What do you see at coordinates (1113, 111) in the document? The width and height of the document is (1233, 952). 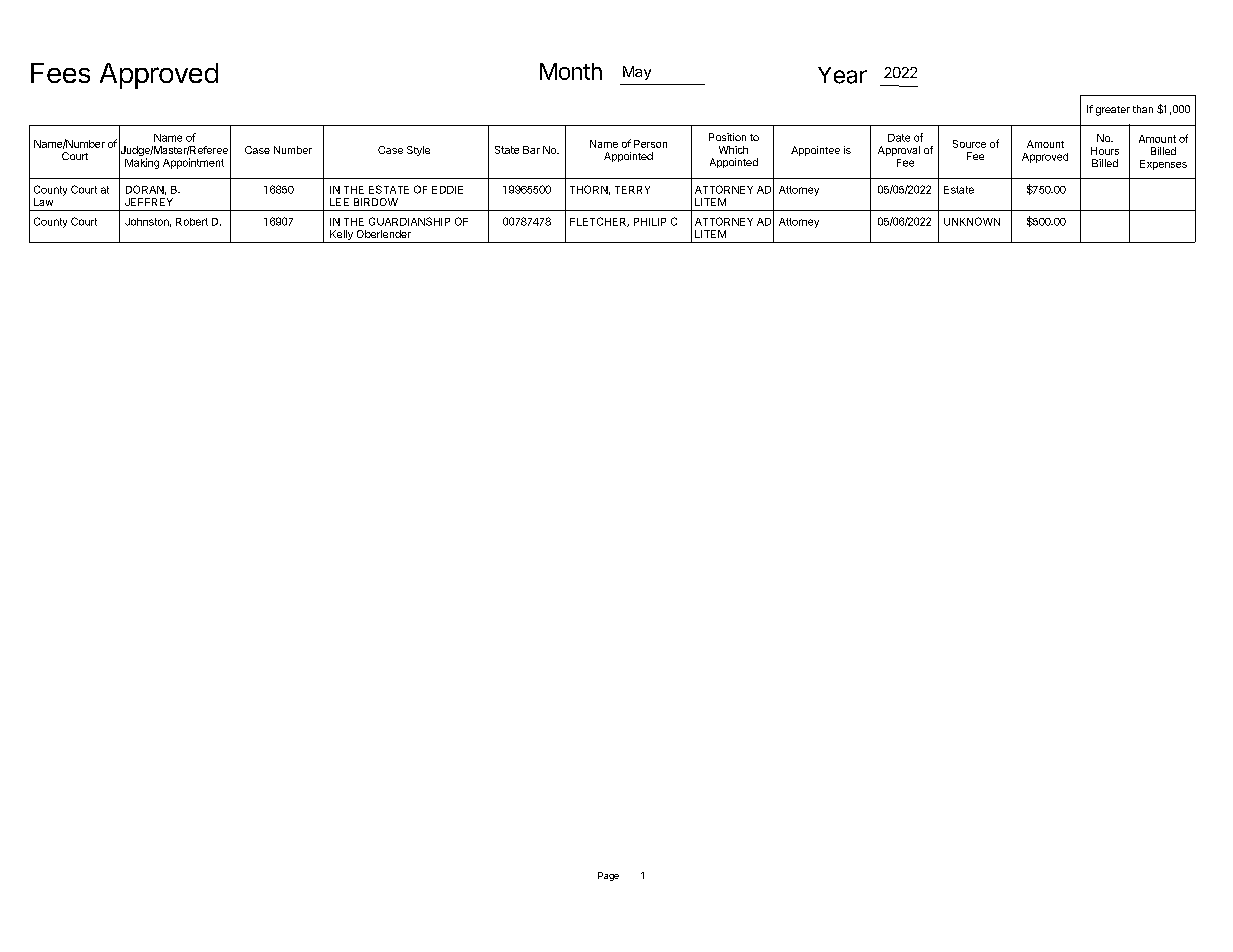 I see `greater` at bounding box center [1113, 111].
